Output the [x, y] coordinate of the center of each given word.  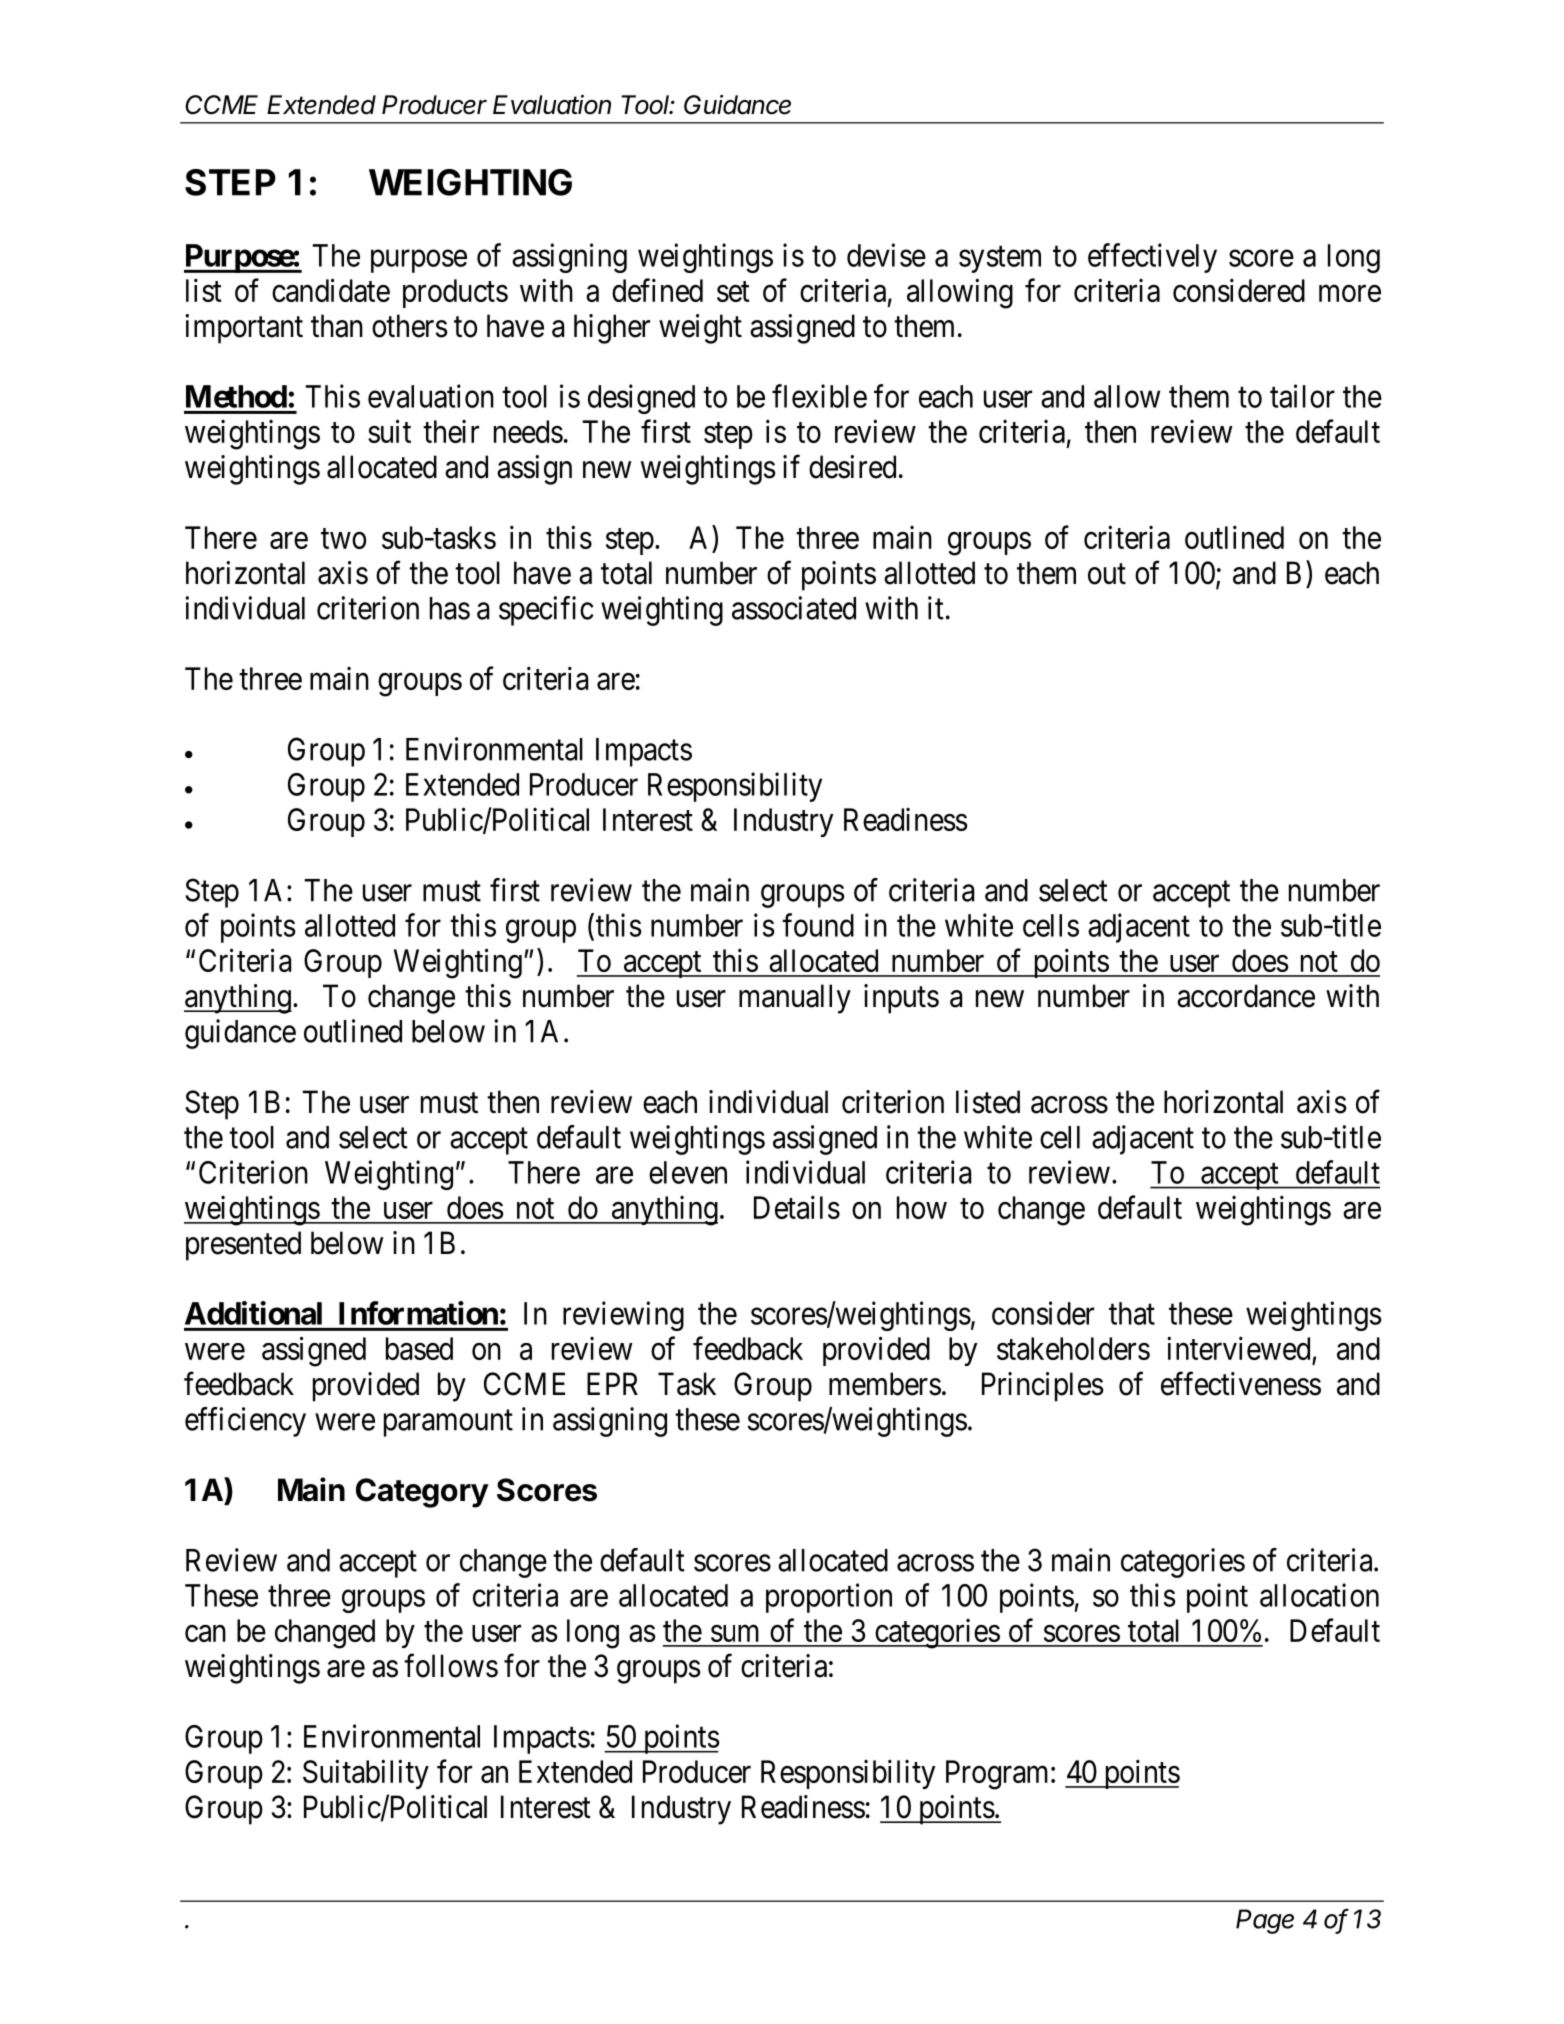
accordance [1246, 996]
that [1132, 1313]
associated [794, 608]
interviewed [1238, 1348]
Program [999, 1775]
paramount [448, 1423]
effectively [1152, 258]
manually [795, 999]
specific [546, 611]
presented [243, 1246]
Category [422, 1493]
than [337, 326]
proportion [829, 1598]
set [733, 292]
